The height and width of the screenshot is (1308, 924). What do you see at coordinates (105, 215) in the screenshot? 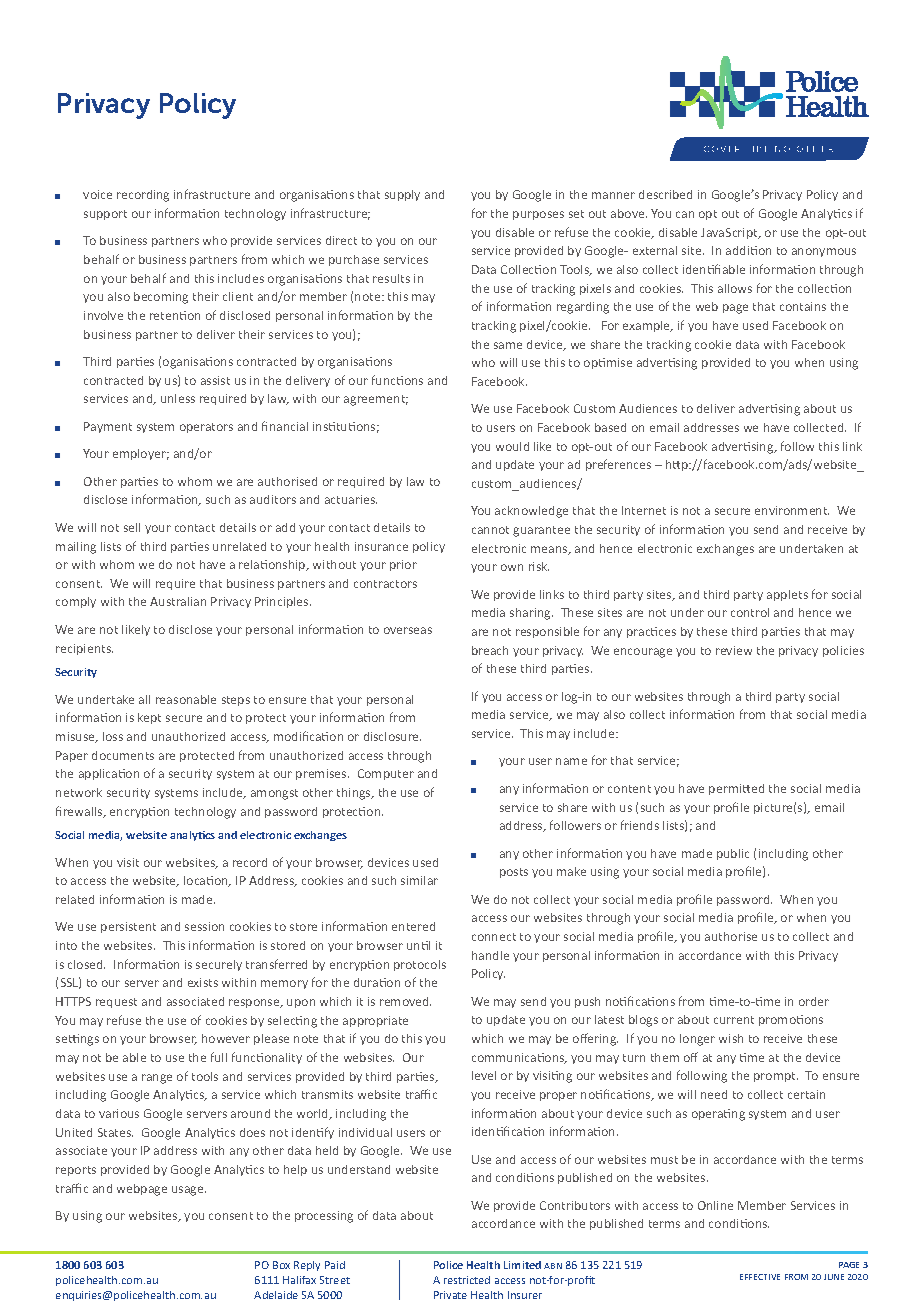
I see `support` at bounding box center [105, 215].
